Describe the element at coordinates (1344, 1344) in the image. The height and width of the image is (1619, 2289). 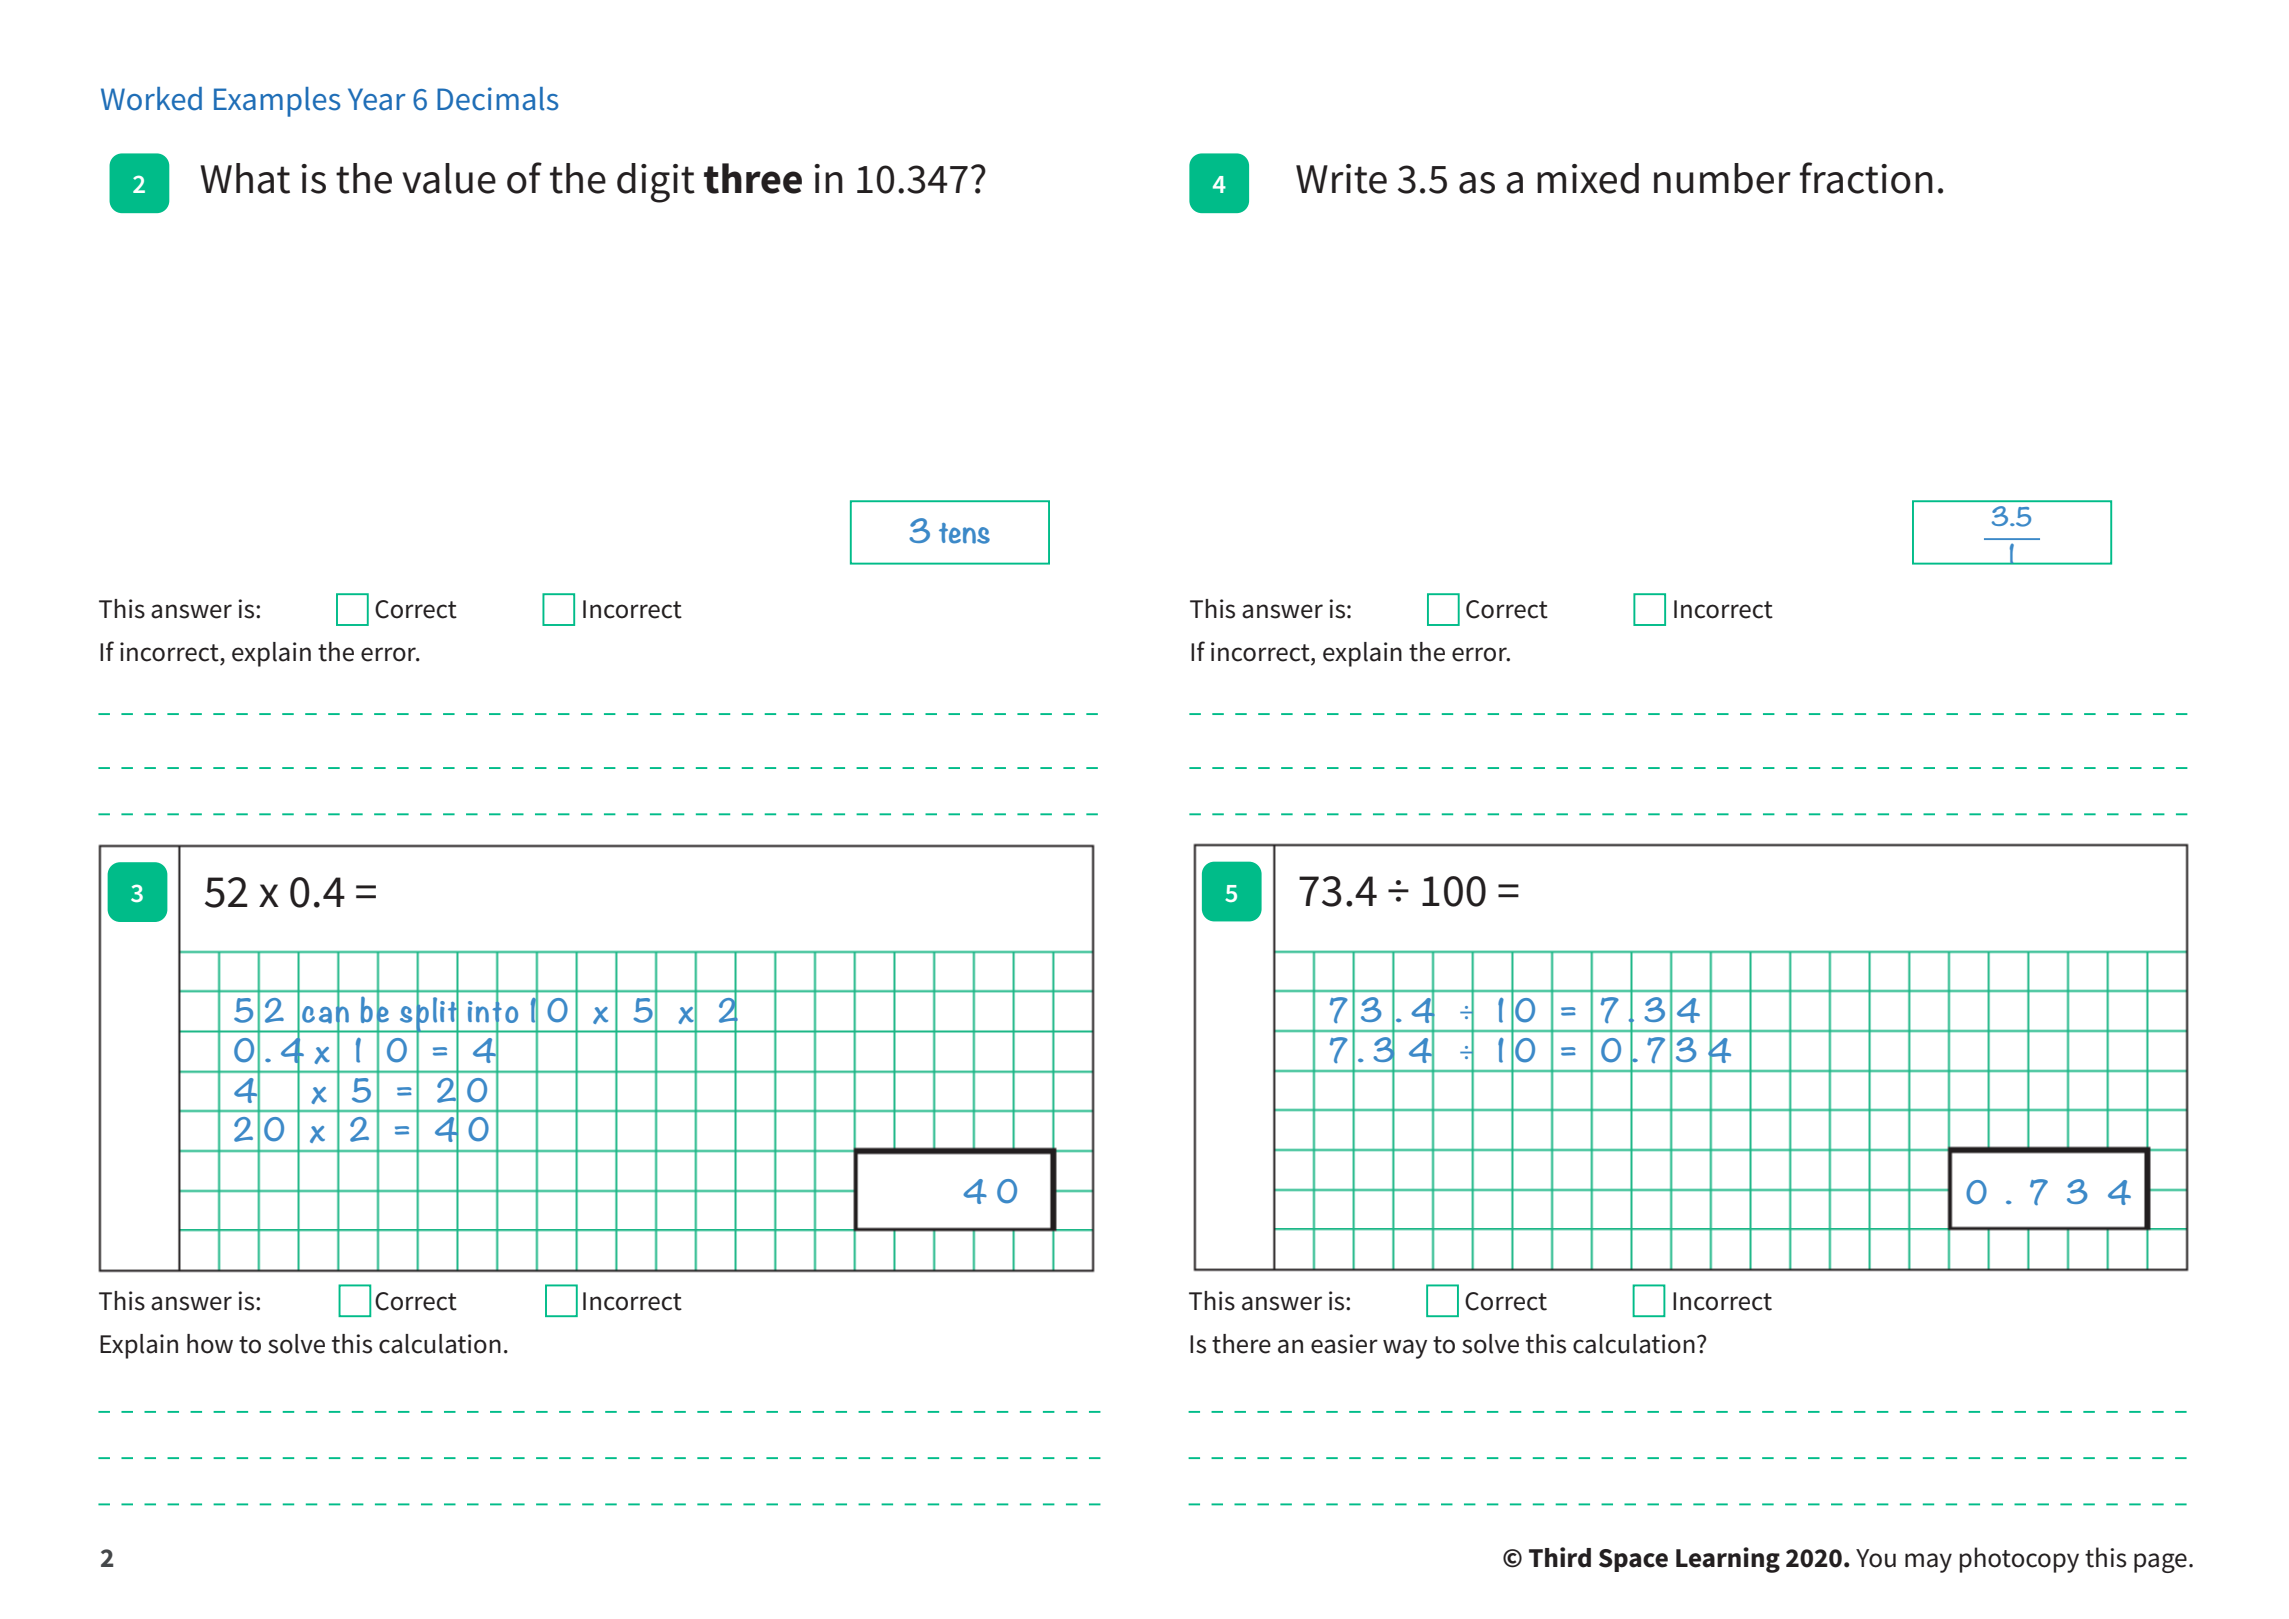
I see `easier` at that location.
